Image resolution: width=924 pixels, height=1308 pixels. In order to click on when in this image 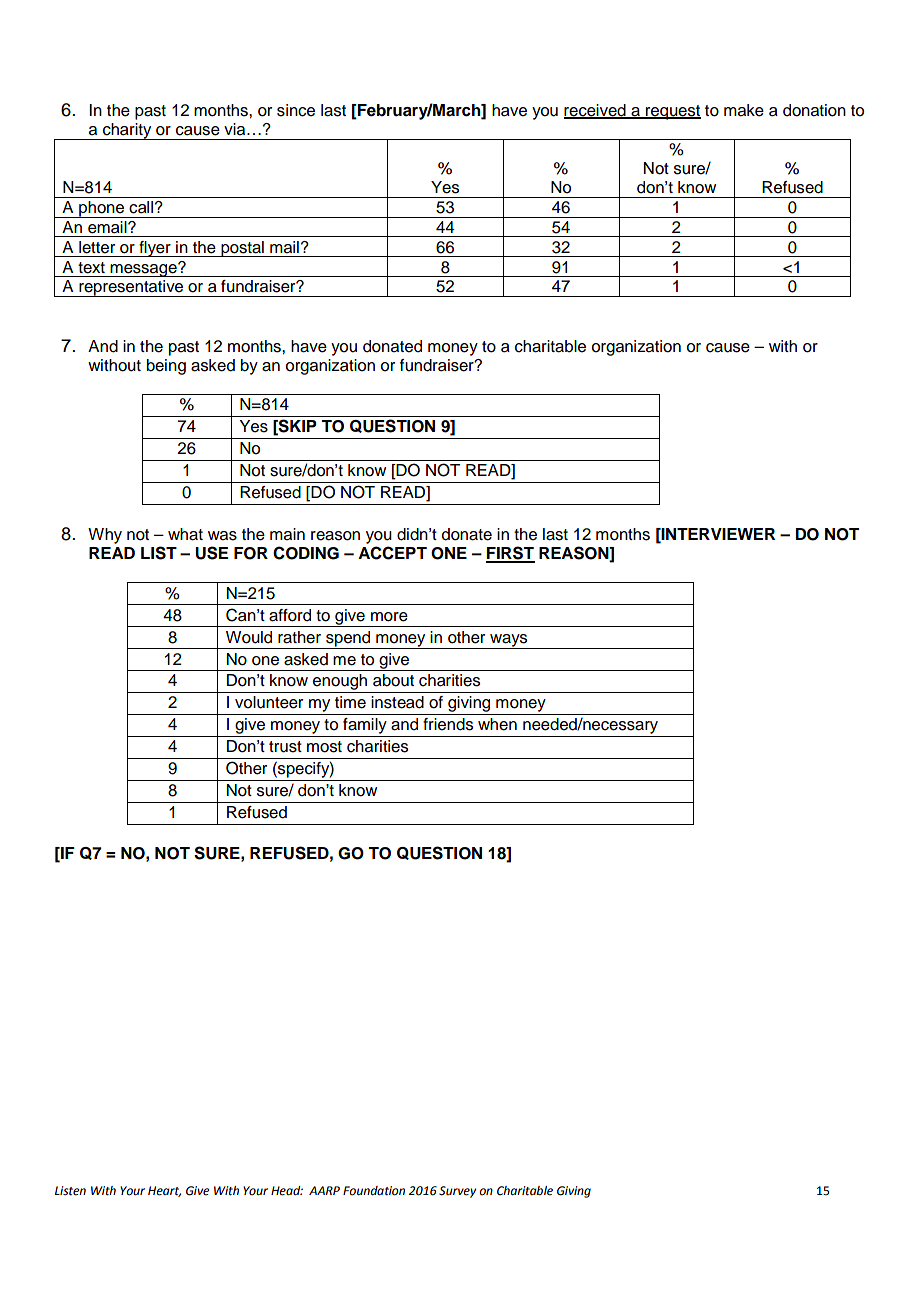, I will do `click(497, 724)`.
